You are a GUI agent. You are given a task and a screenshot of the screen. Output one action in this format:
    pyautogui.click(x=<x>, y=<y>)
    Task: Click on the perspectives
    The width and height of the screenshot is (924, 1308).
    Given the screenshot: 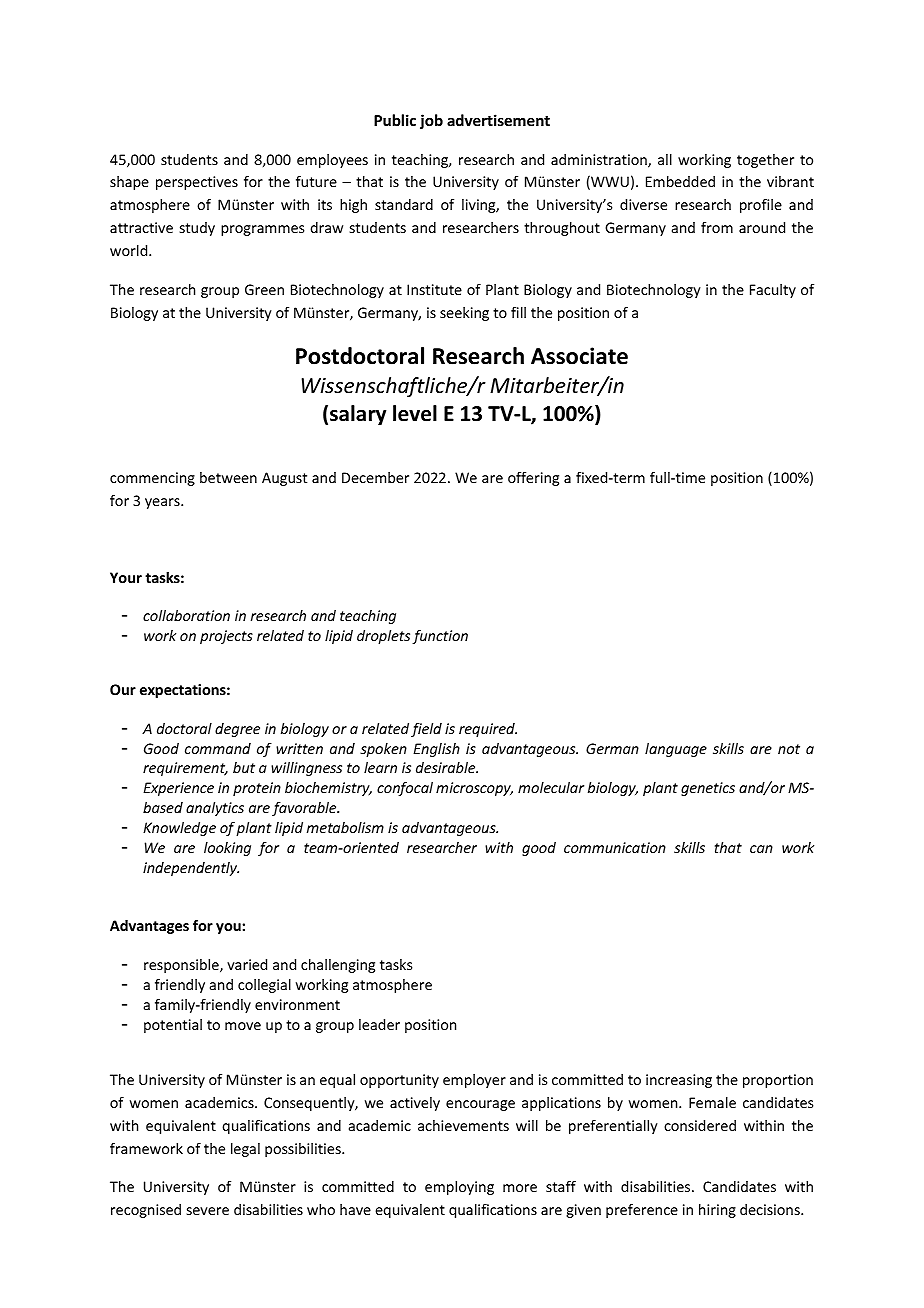 What is the action you would take?
    pyautogui.click(x=197, y=183)
